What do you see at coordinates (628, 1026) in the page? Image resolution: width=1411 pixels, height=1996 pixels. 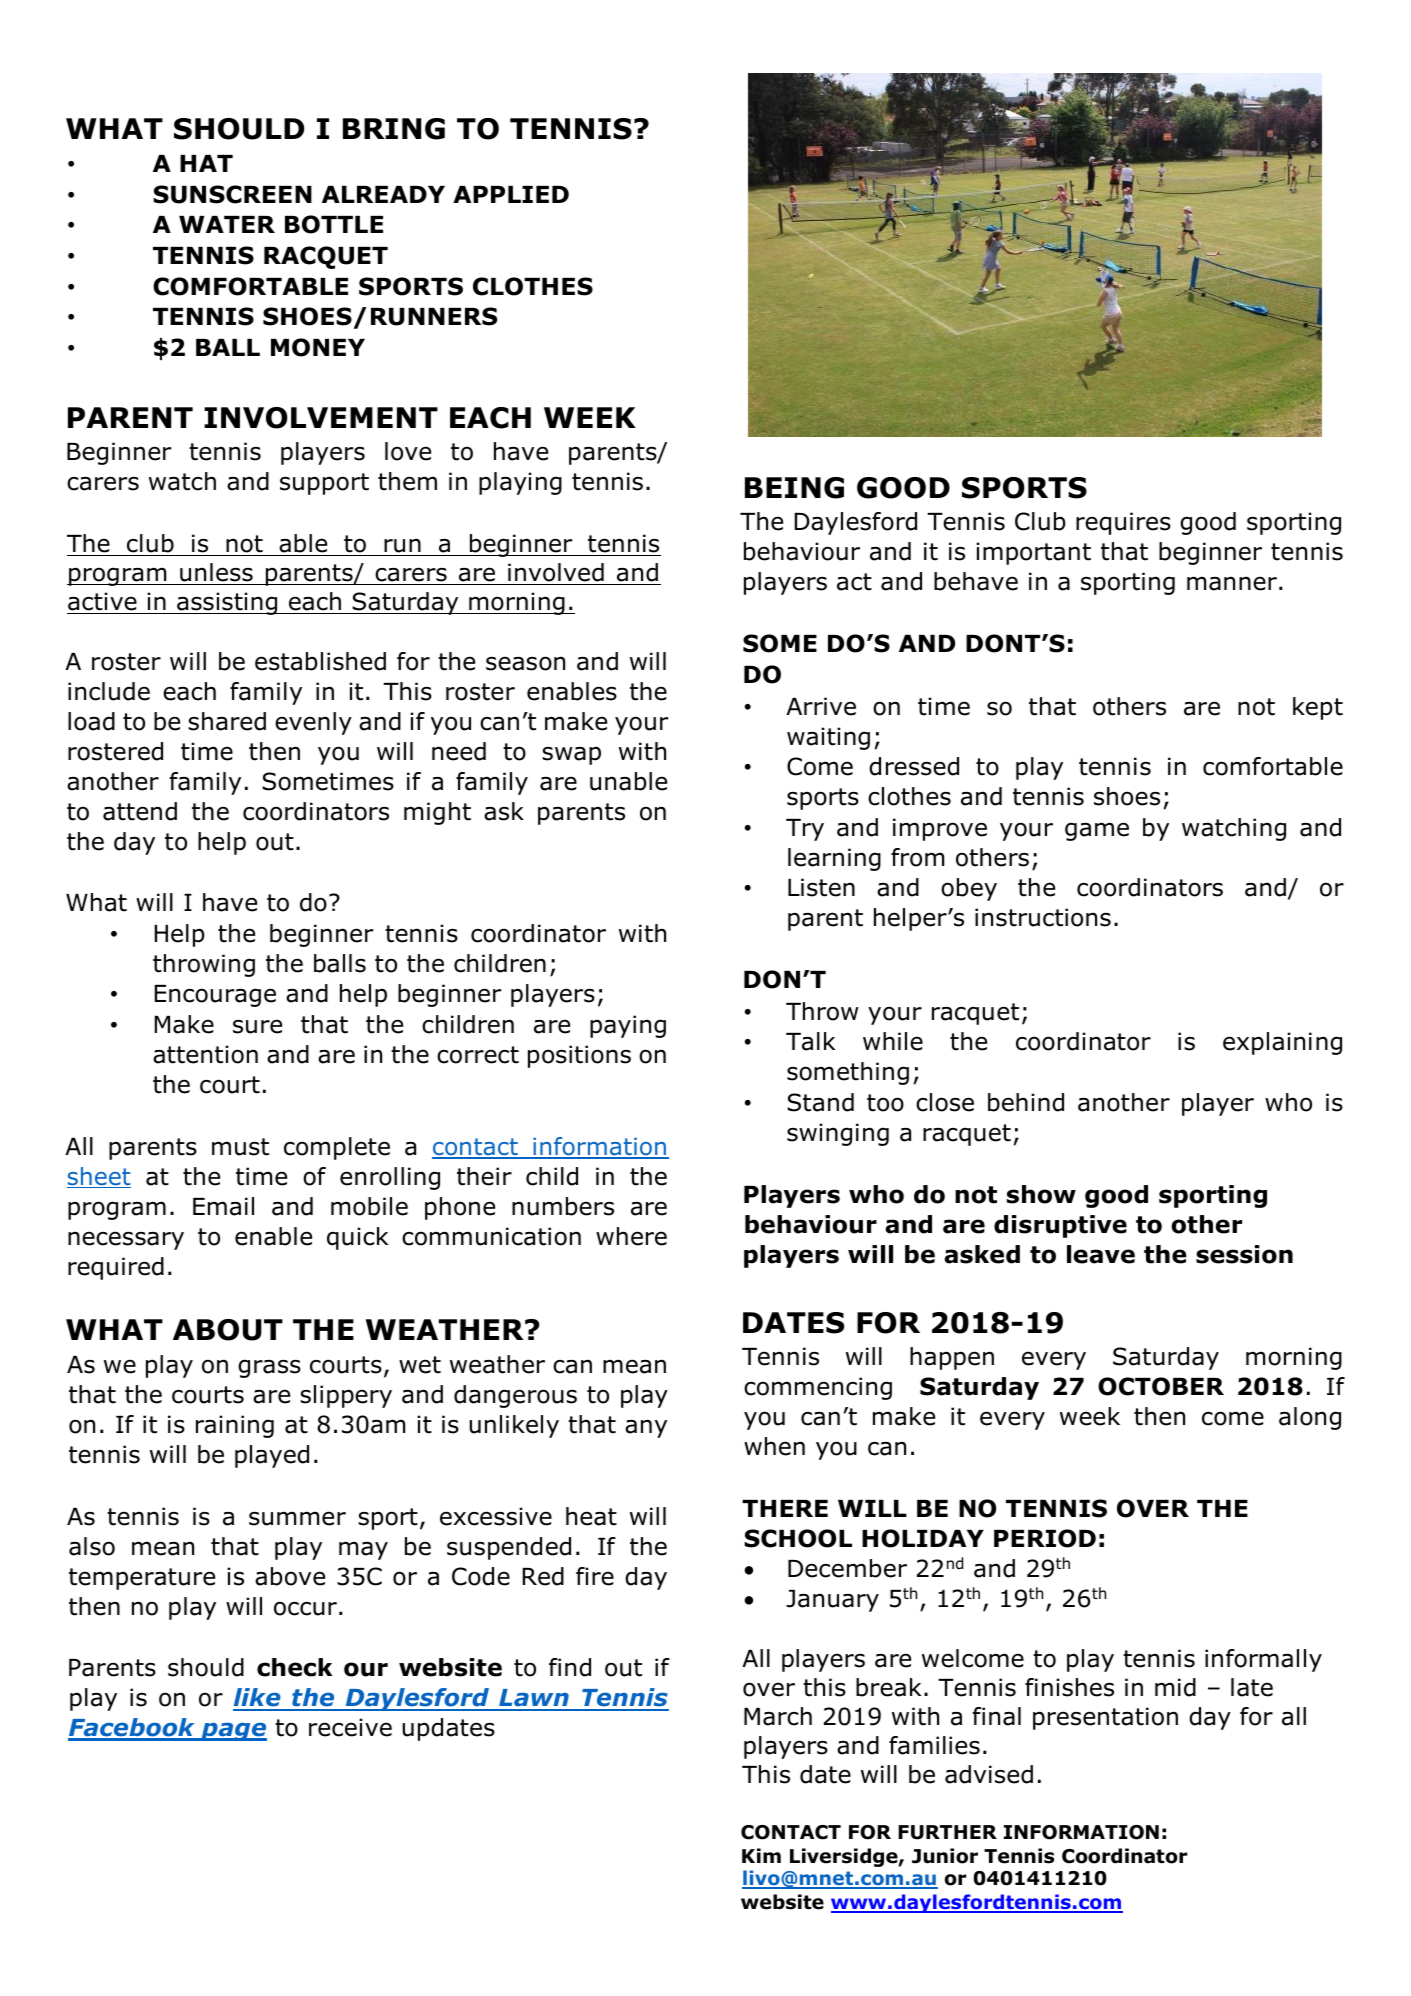 I see `paying` at bounding box center [628, 1026].
